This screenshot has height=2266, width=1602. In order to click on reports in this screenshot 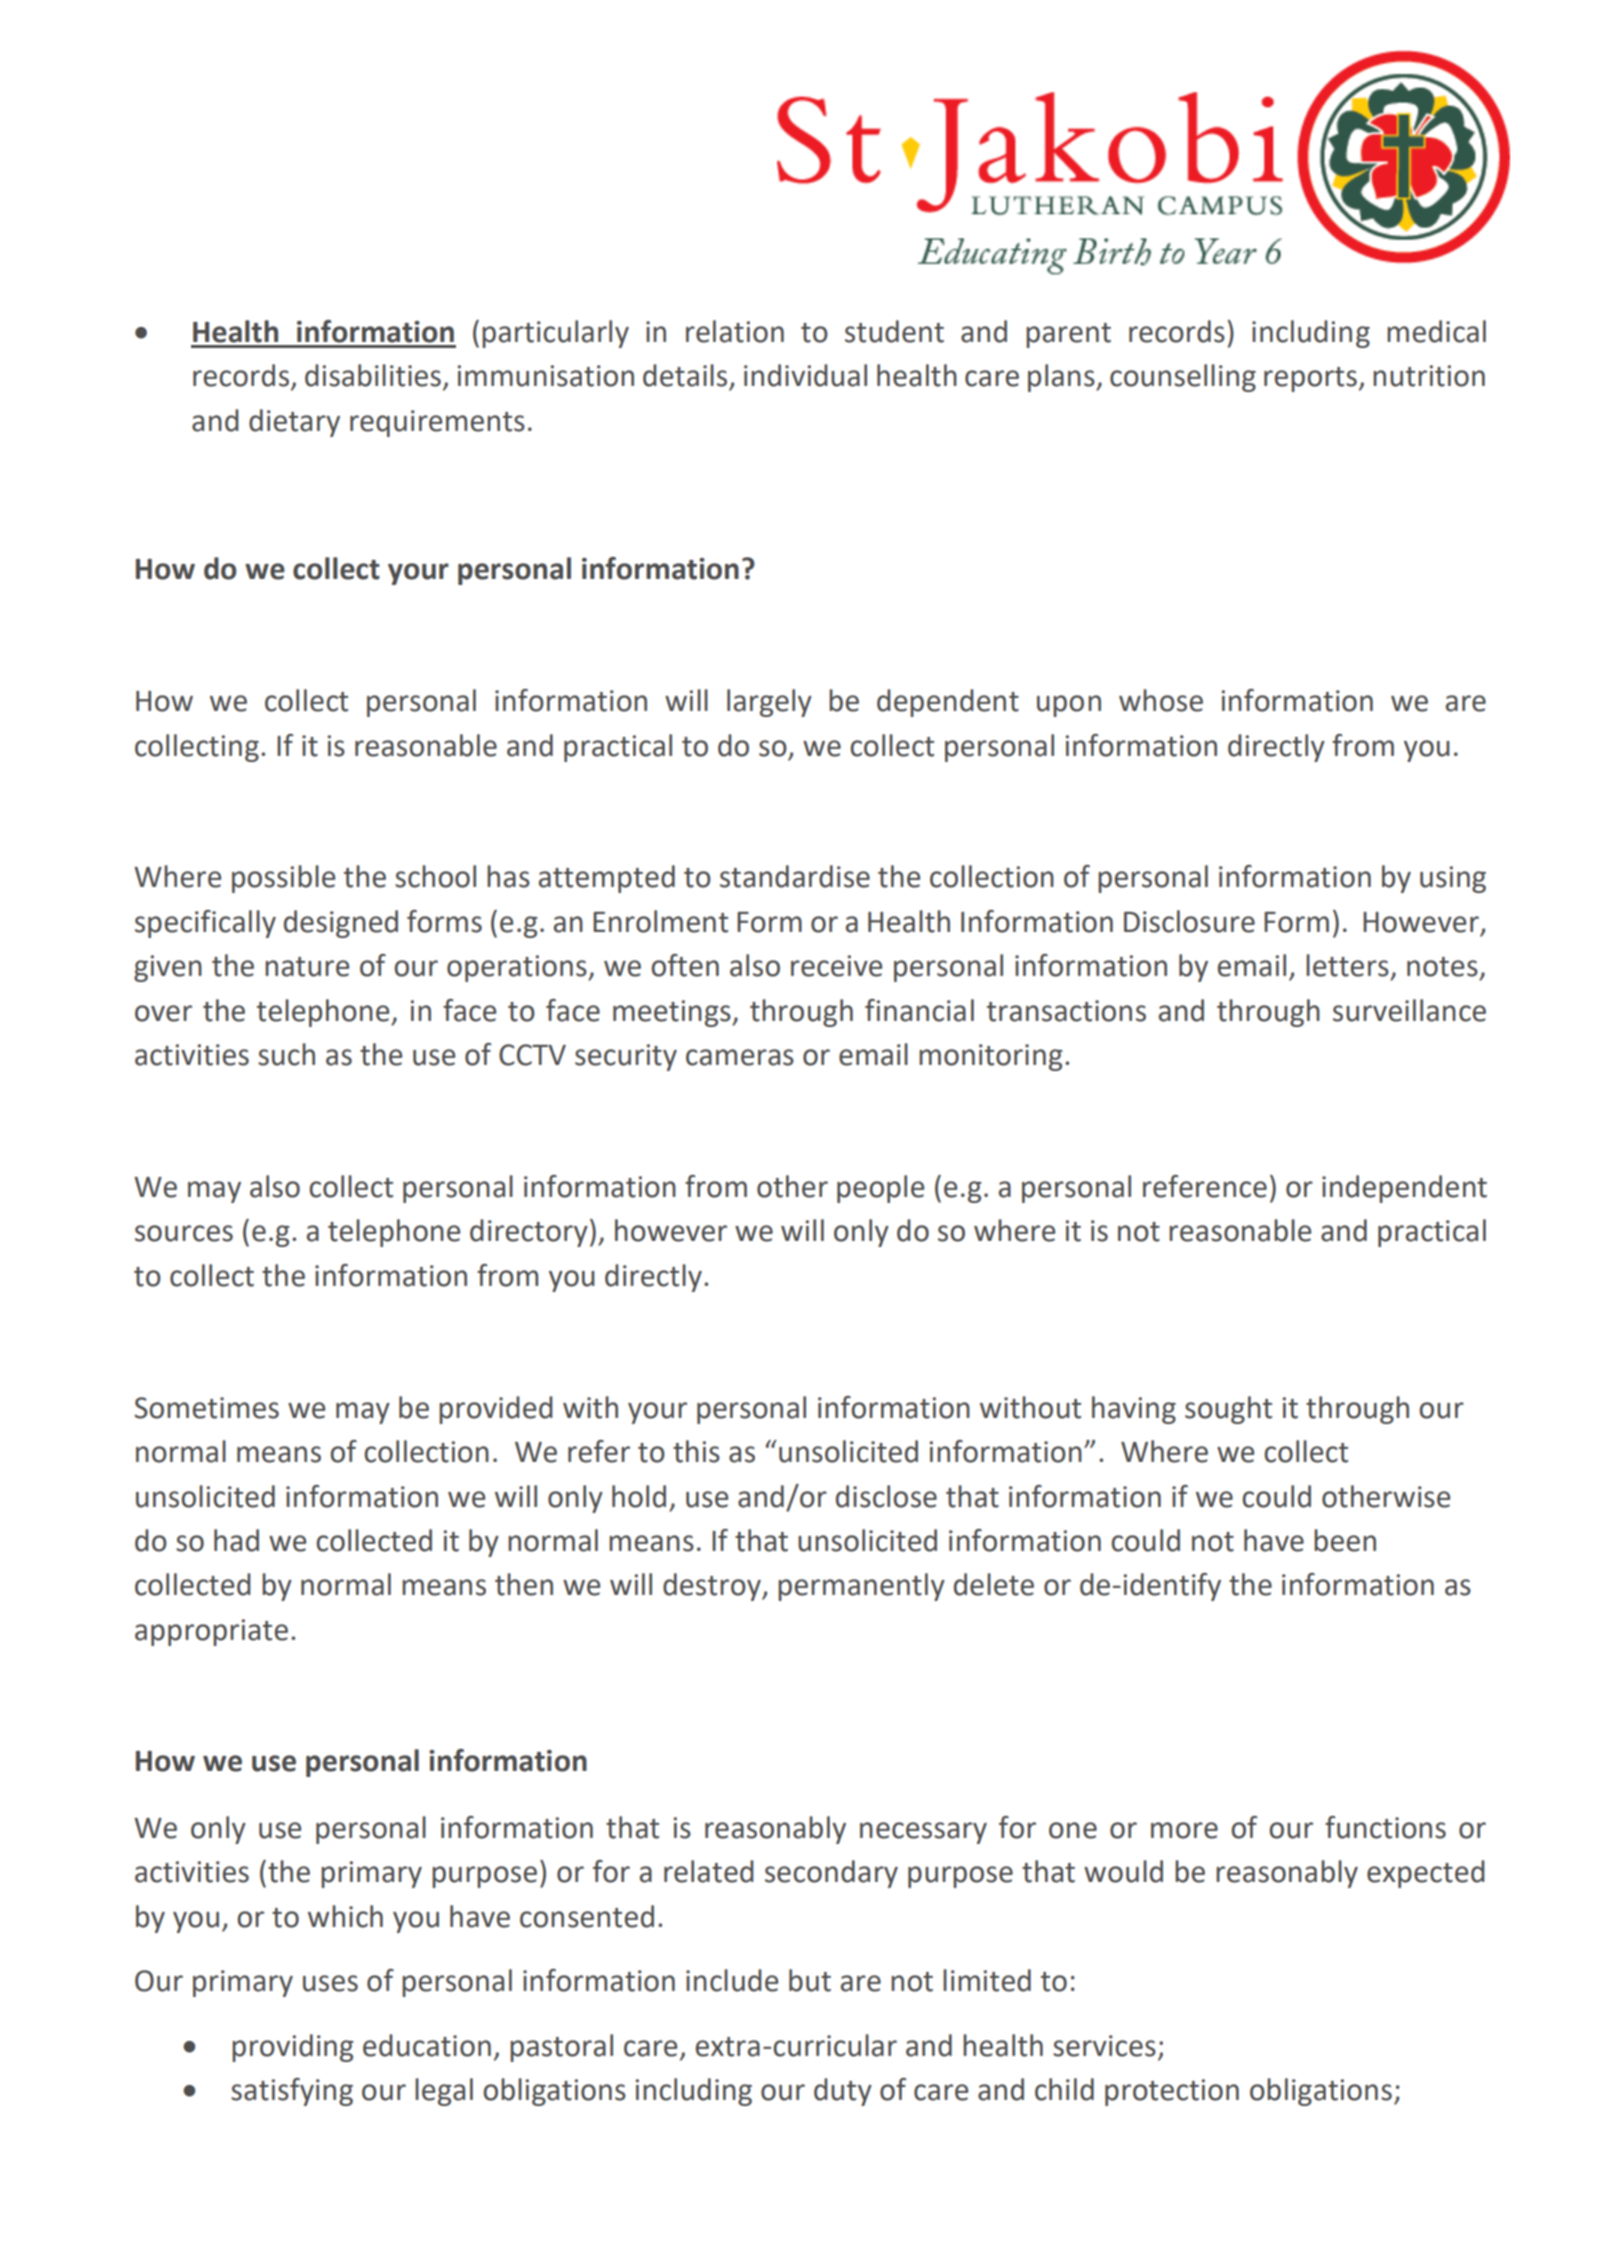, I will do `click(1310, 379)`.
